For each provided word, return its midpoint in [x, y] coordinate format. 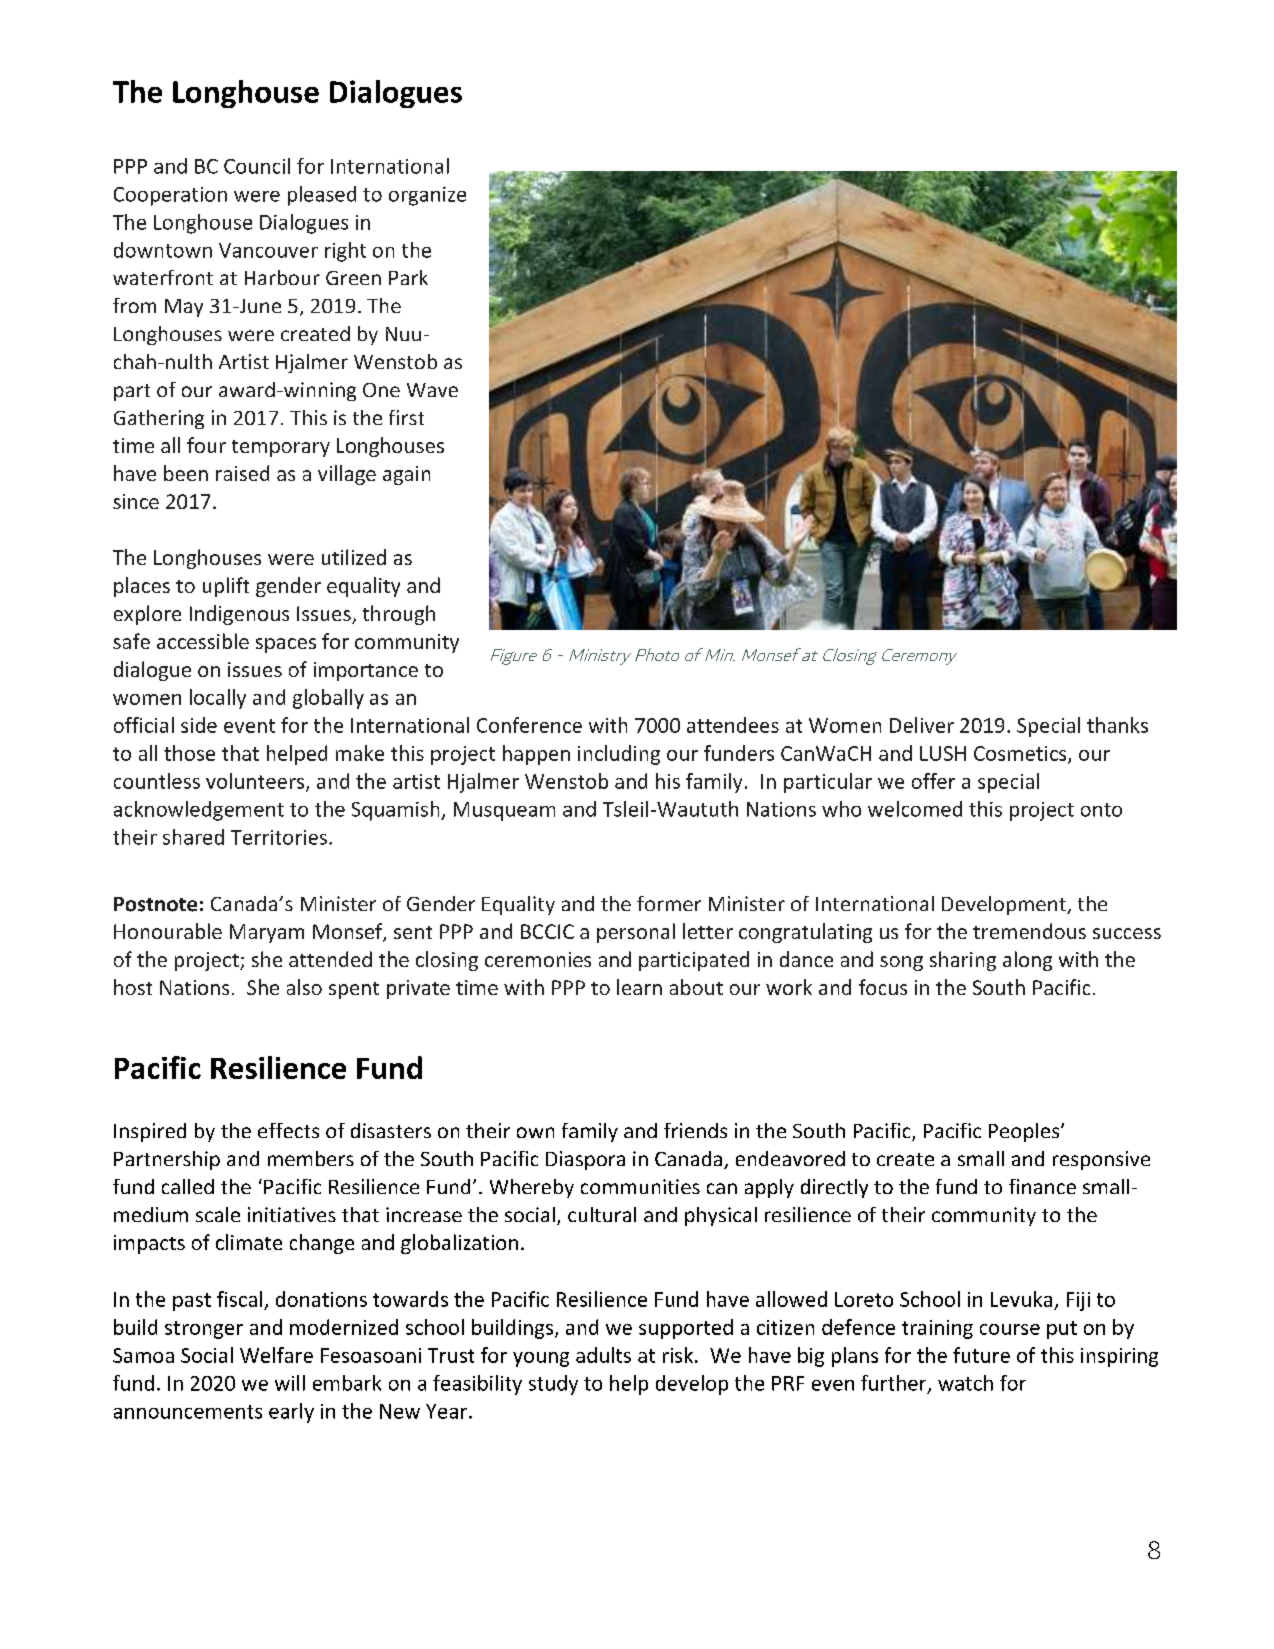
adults [603, 1355]
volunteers [256, 782]
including [619, 755]
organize [427, 196]
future [981, 1355]
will [290, 1383]
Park [408, 277]
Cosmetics [1021, 754]
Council [257, 166]
